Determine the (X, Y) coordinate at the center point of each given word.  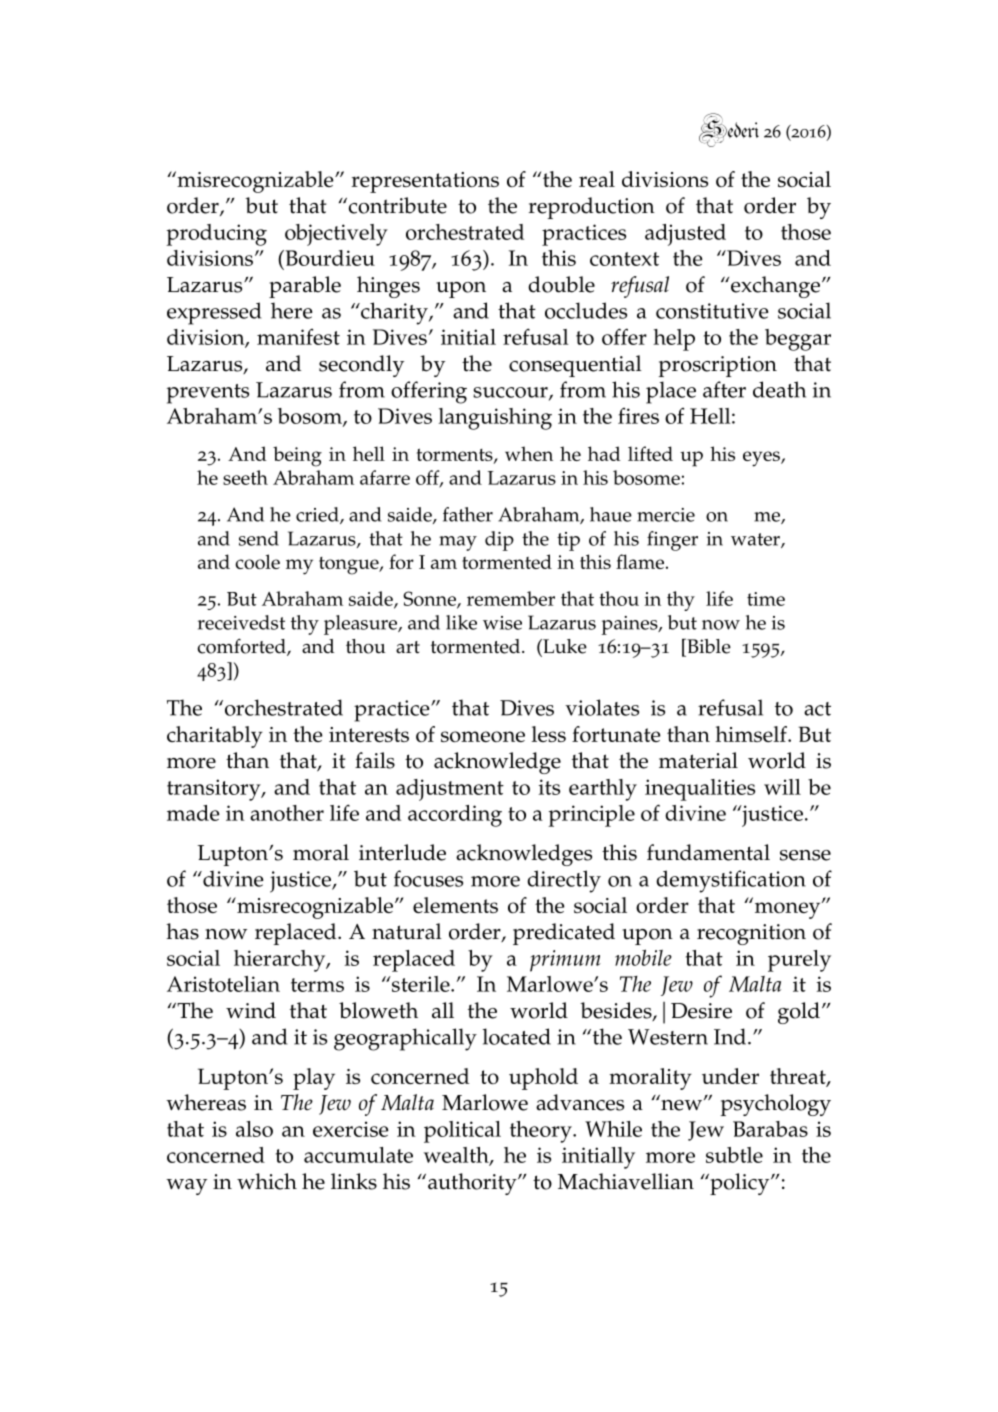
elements (455, 905)
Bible (708, 646)
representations (425, 182)
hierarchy (281, 961)
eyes (762, 459)
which (267, 1181)
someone (483, 736)
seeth (245, 477)
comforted (243, 647)
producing (216, 235)
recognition (751, 934)
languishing (495, 419)
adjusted (685, 235)
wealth (457, 1156)
